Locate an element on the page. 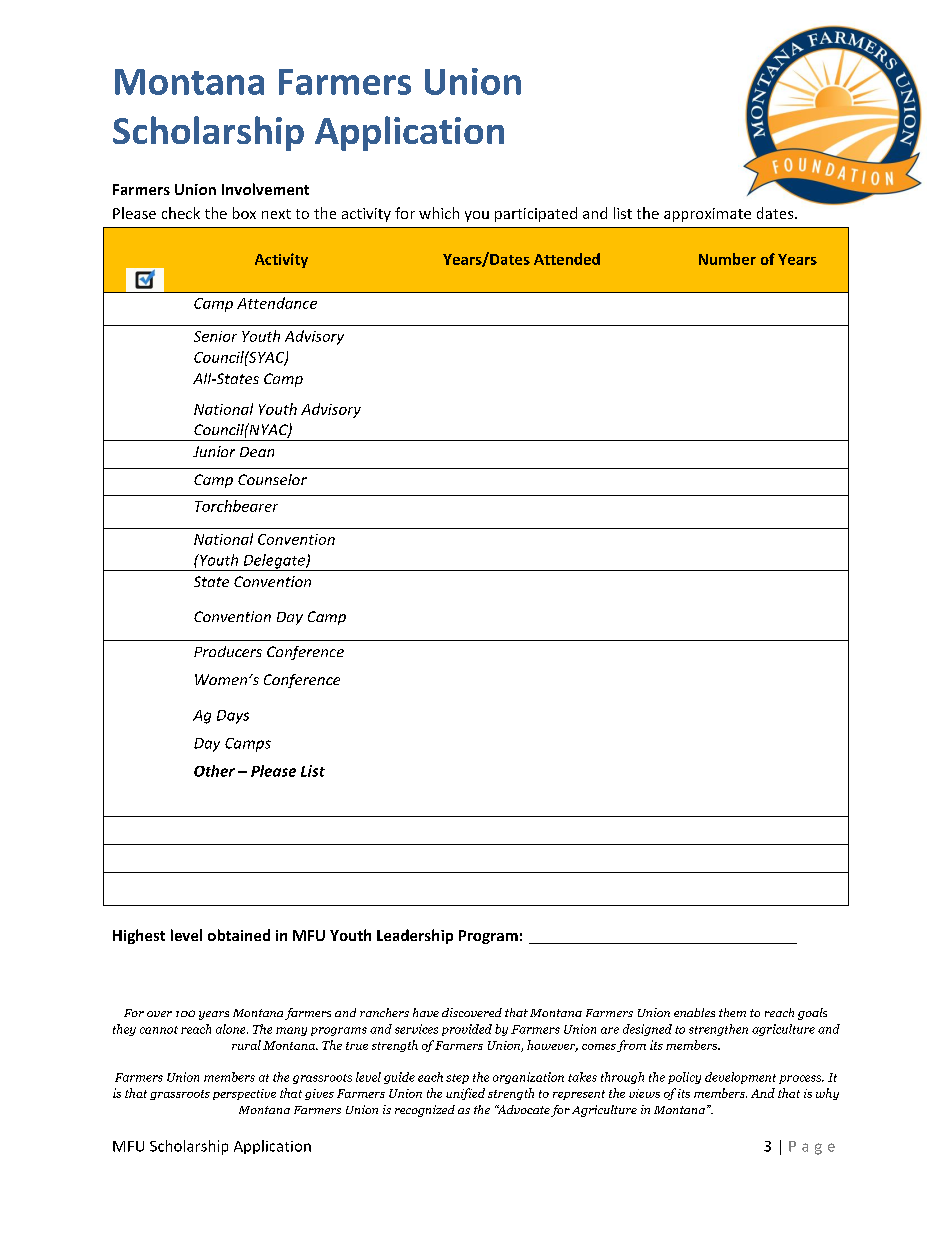  Delegate is located at coordinates (274, 562).
